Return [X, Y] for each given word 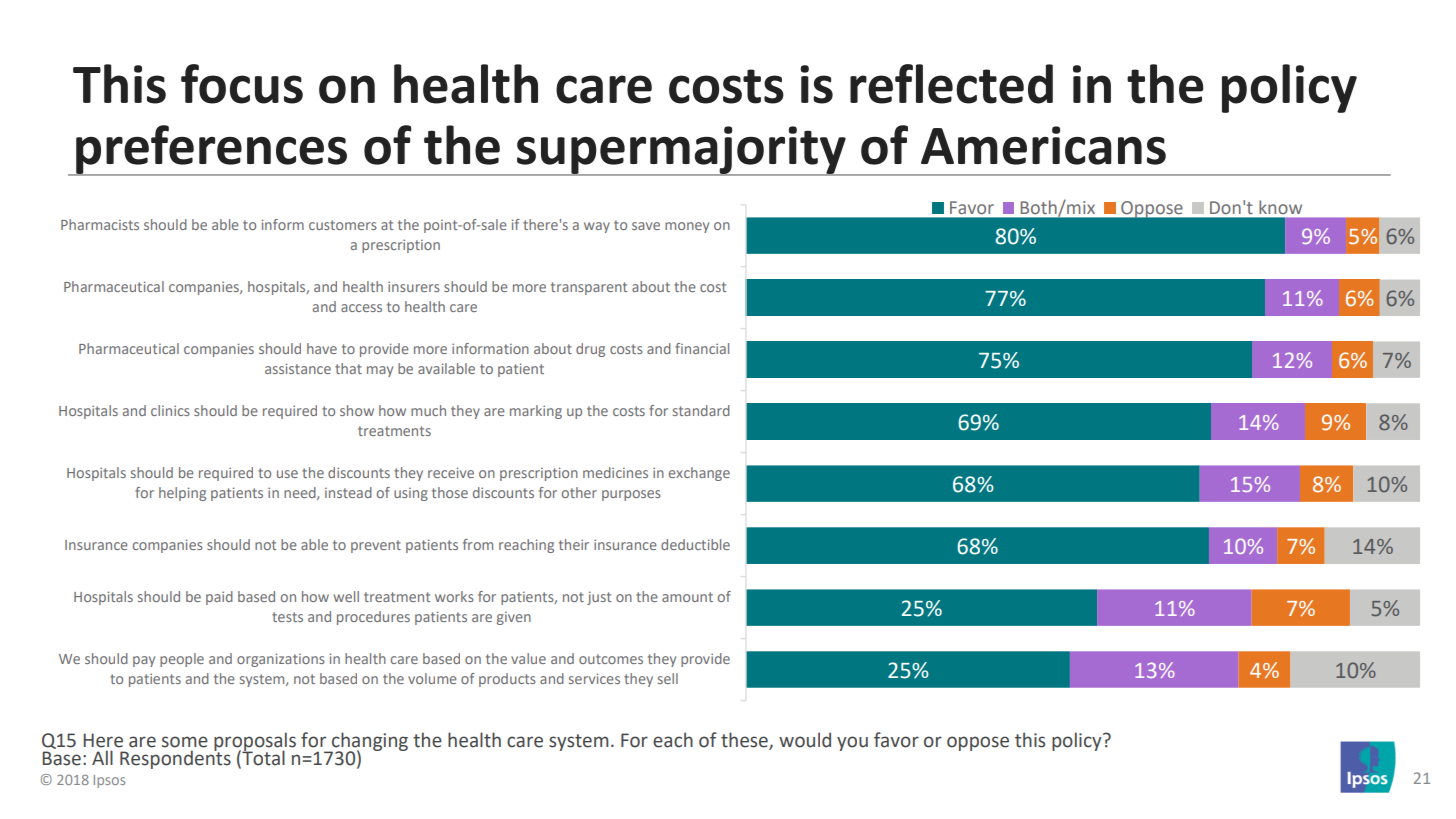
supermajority [681, 151]
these [745, 740]
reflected [951, 84]
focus [242, 84]
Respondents [175, 758]
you [852, 743]
